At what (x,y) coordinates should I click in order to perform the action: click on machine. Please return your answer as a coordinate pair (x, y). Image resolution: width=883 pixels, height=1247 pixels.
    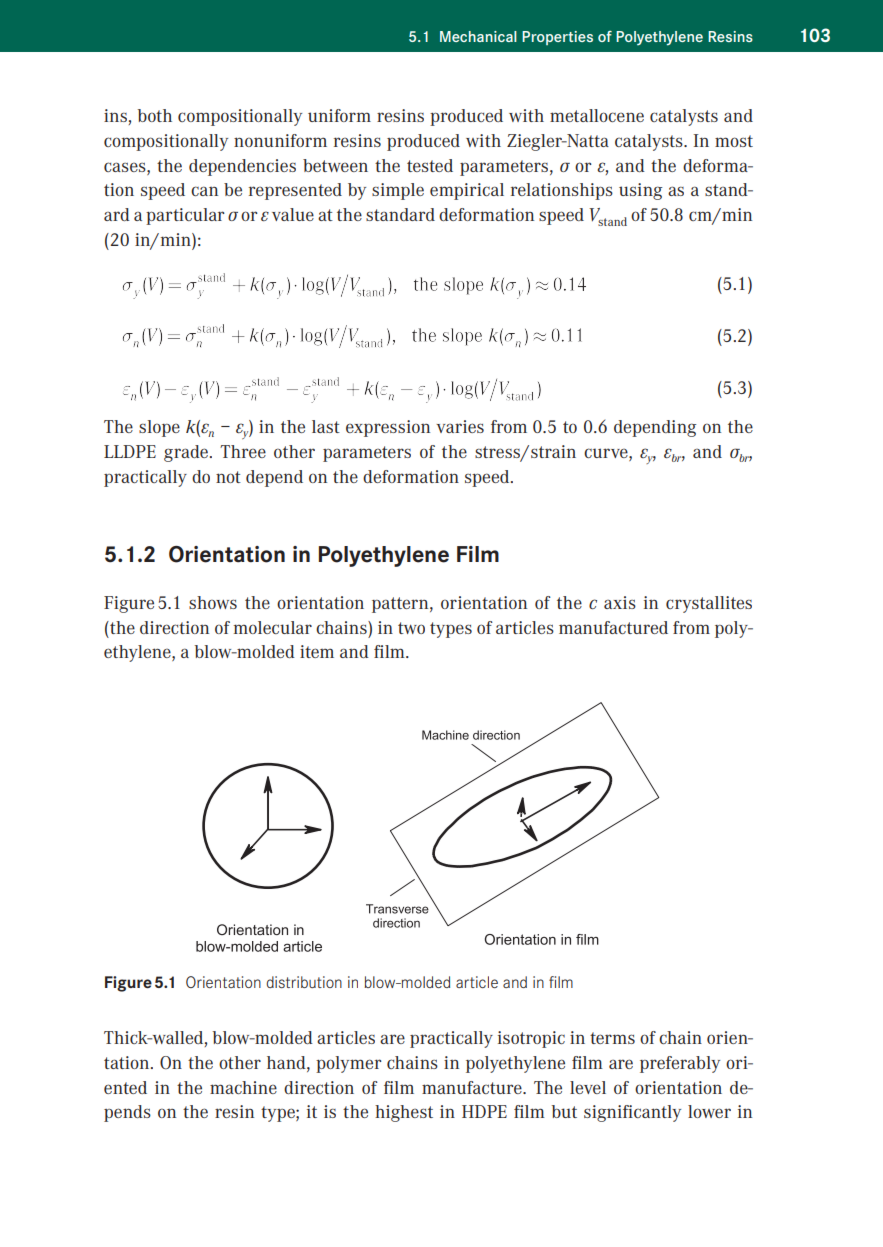
    Looking at the image, I should click on (243, 1087).
